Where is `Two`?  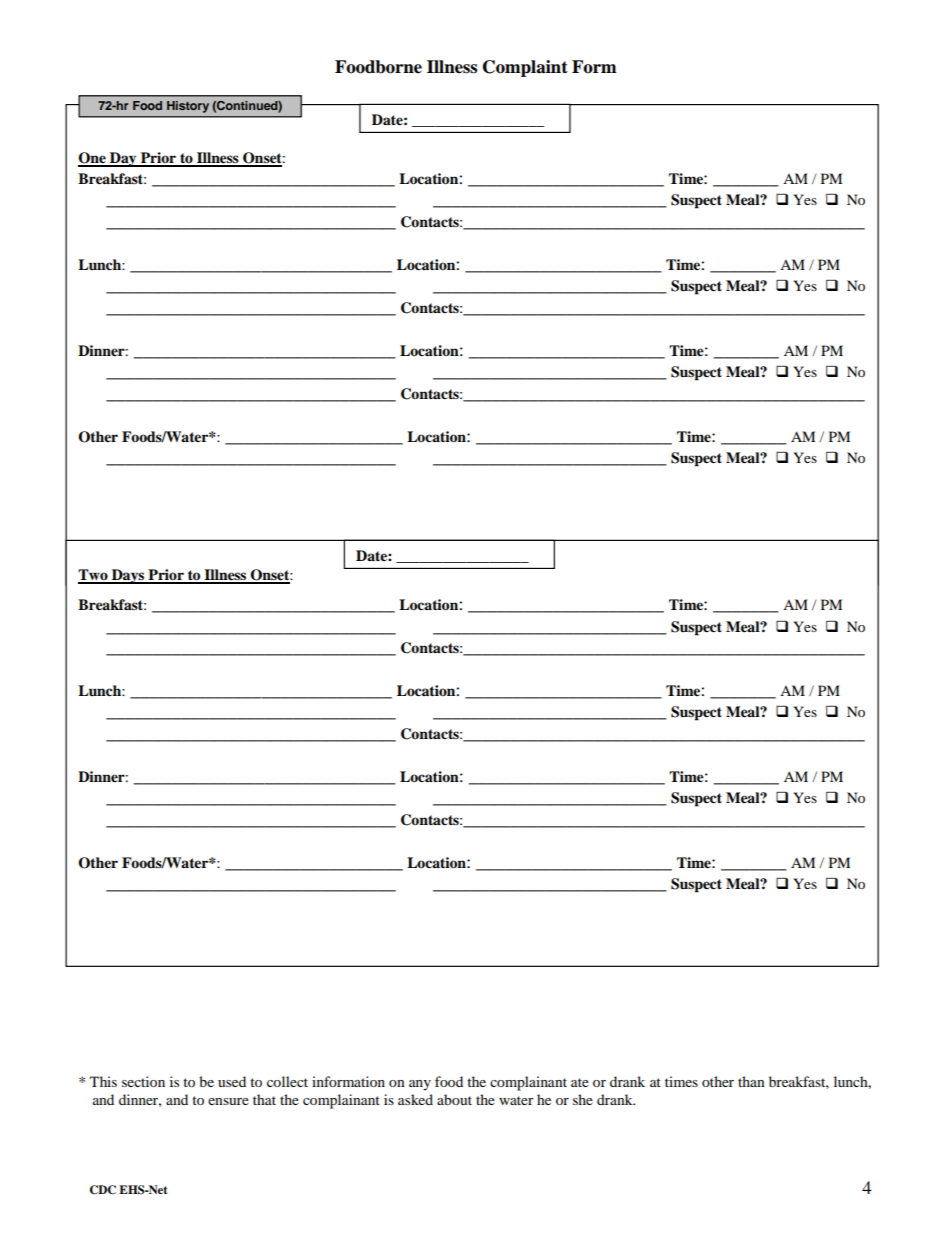
Two is located at coordinates (94, 576).
